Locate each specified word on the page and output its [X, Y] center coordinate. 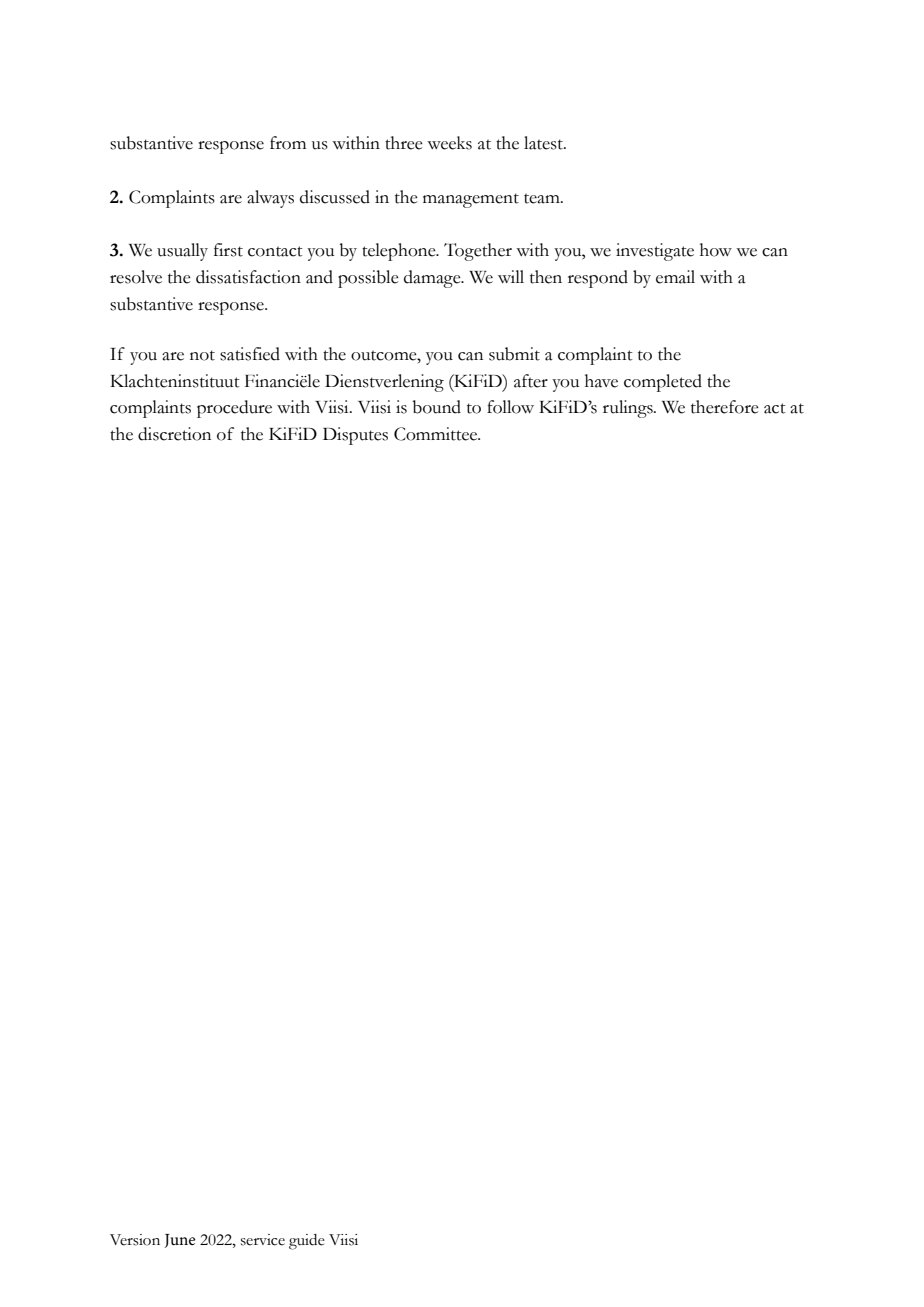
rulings [629, 409]
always [270, 199]
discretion [174, 434]
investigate [655, 252]
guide [307, 1242]
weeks [449, 143]
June [180, 1241]
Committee [437, 434]
